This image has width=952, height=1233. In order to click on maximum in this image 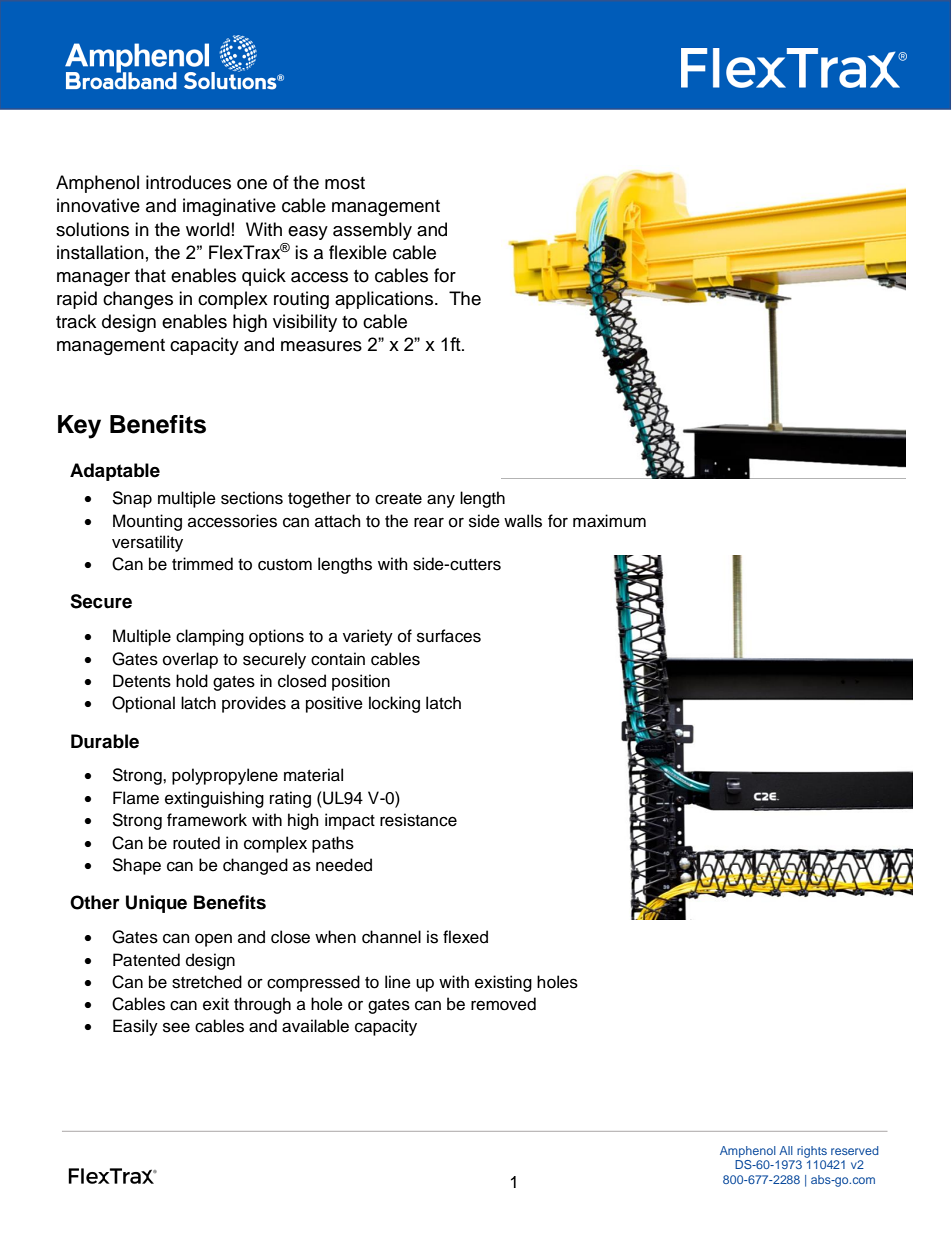, I will do `click(609, 521)`.
